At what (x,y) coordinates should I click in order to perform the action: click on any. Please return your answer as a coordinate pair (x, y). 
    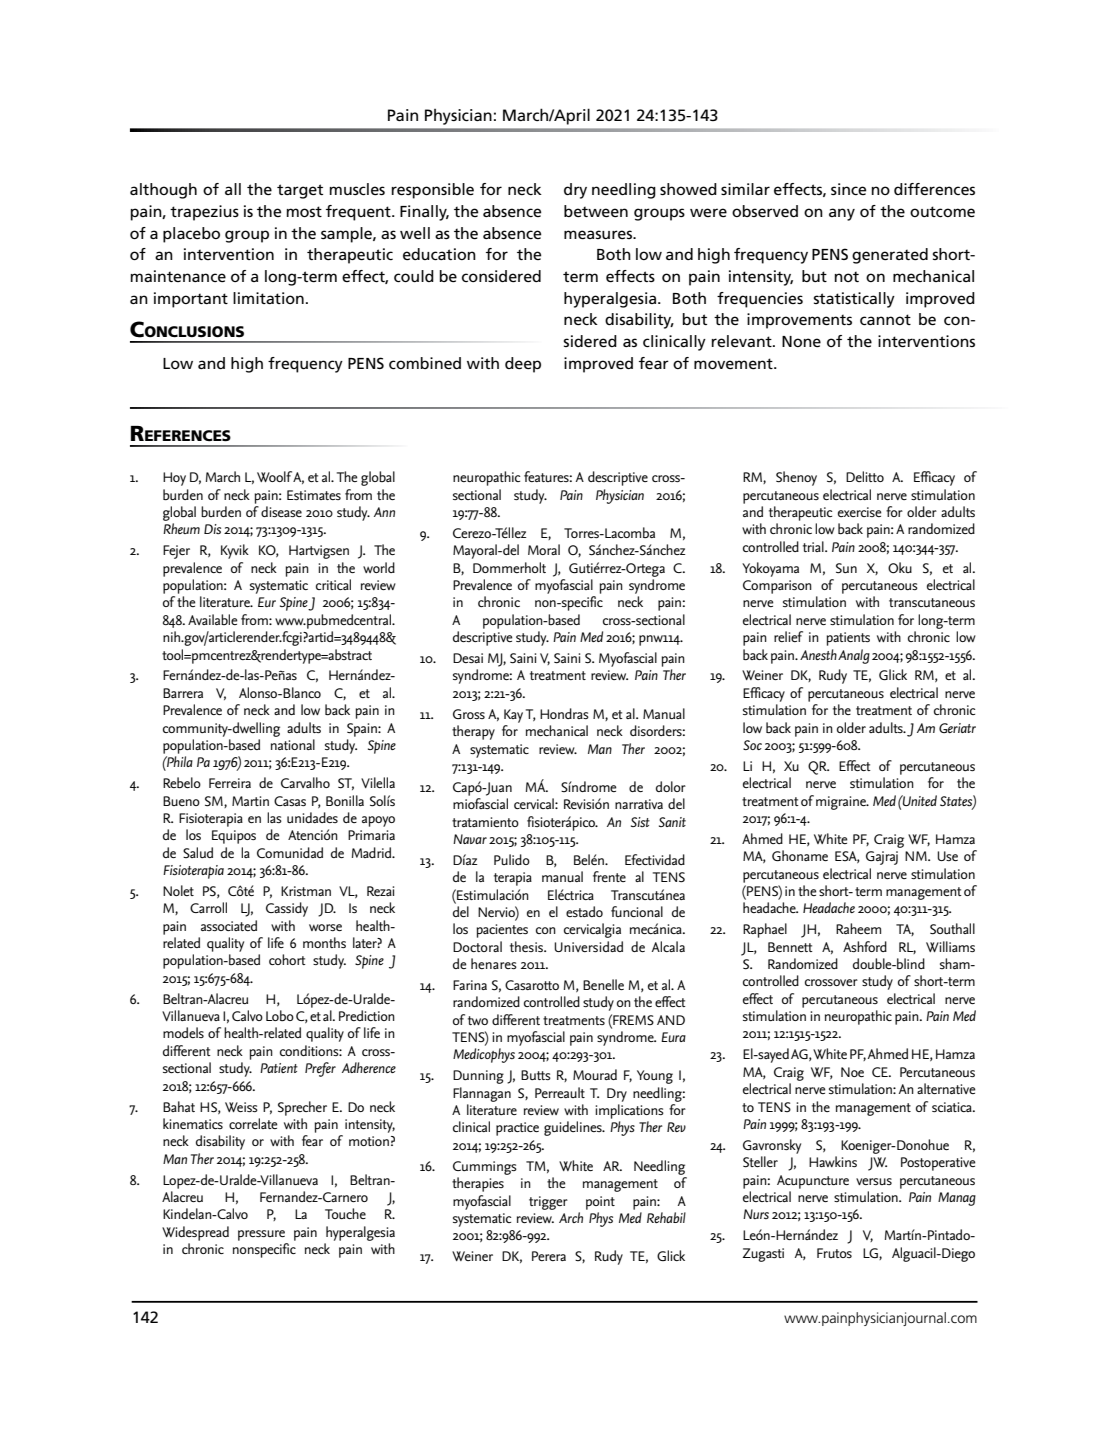
    Looking at the image, I should click on (842, 214).
